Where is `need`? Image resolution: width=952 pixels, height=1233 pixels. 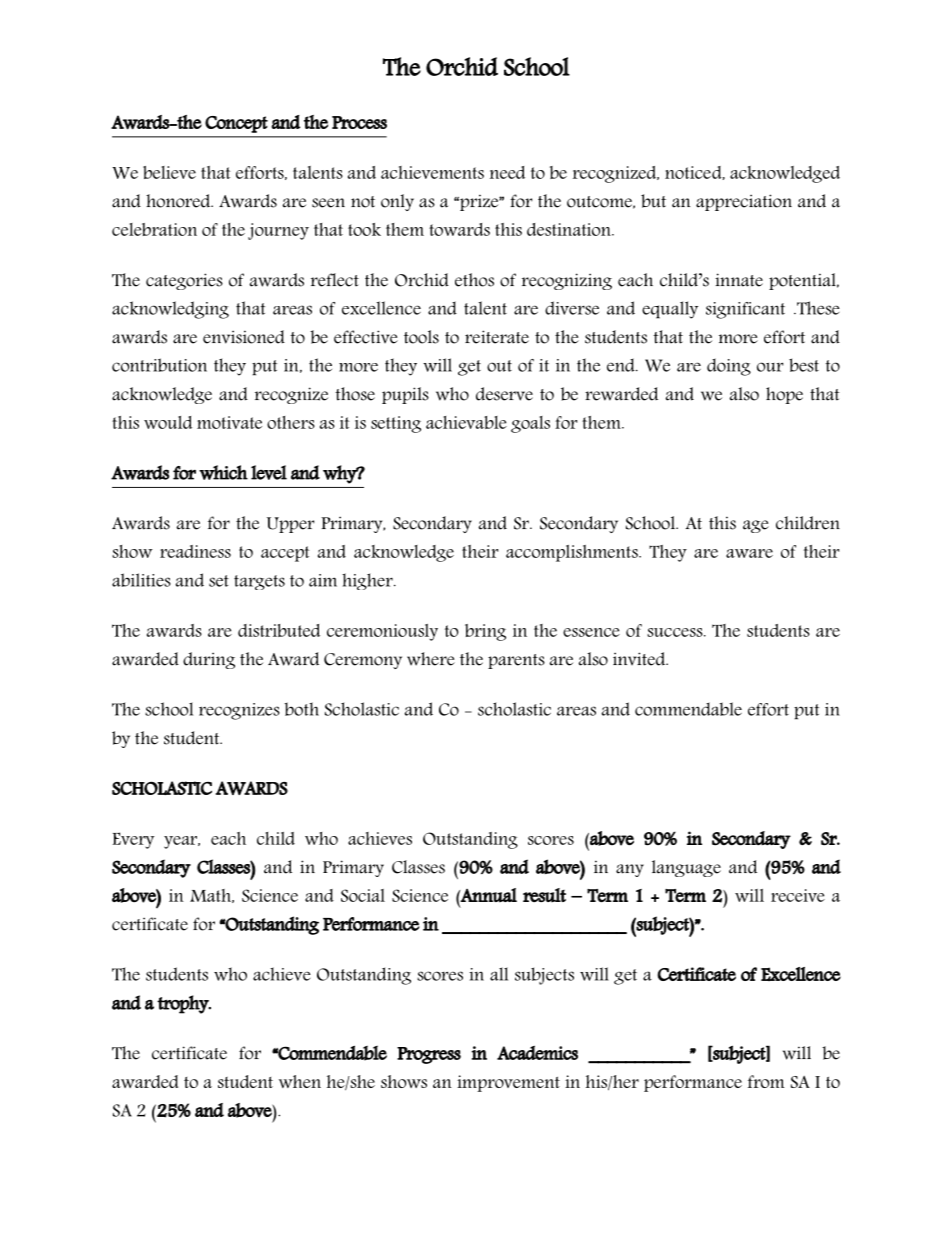
need is located at coordinates (507, 172).
